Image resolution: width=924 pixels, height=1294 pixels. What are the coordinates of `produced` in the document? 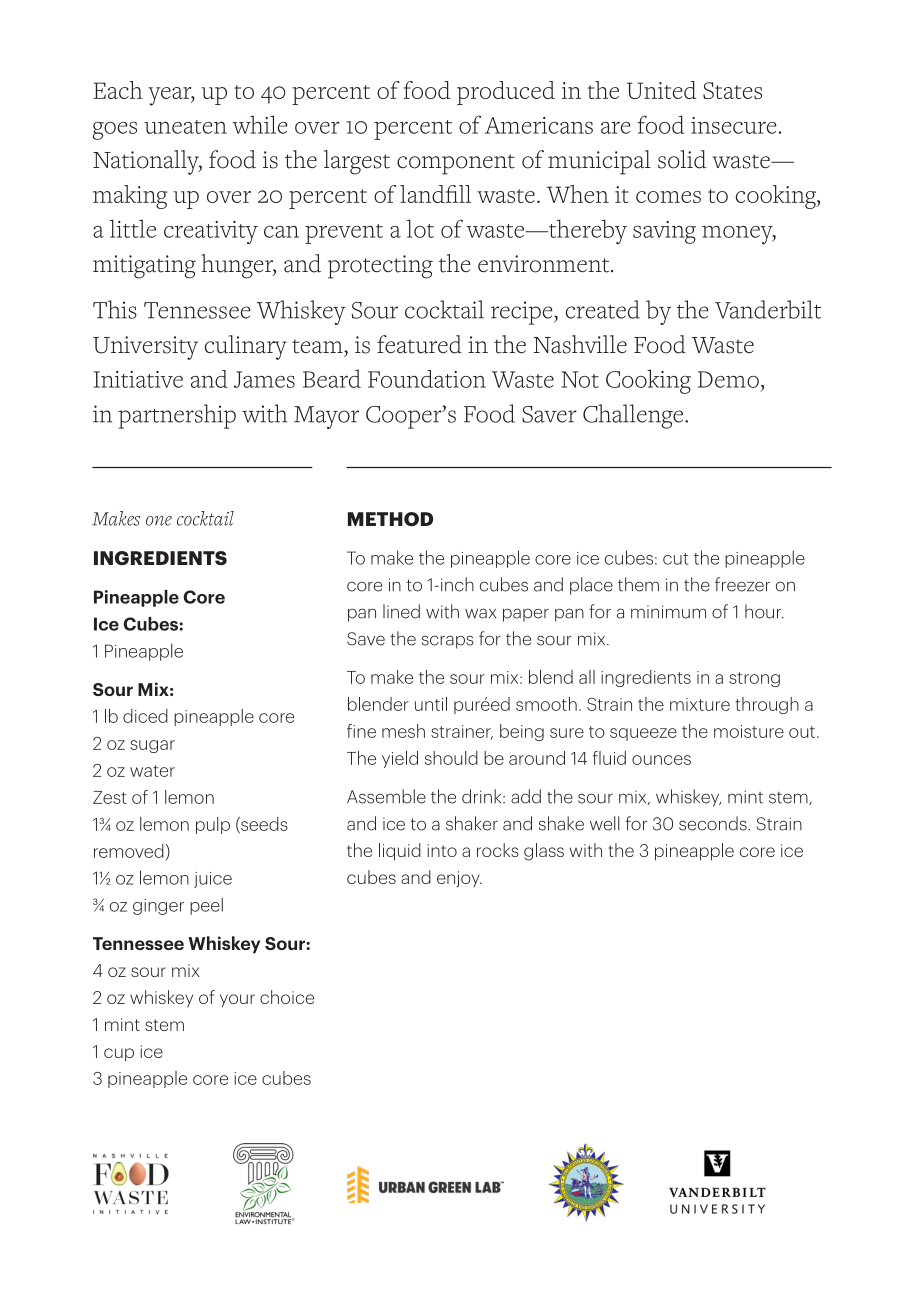 It's located at (506, 93).
